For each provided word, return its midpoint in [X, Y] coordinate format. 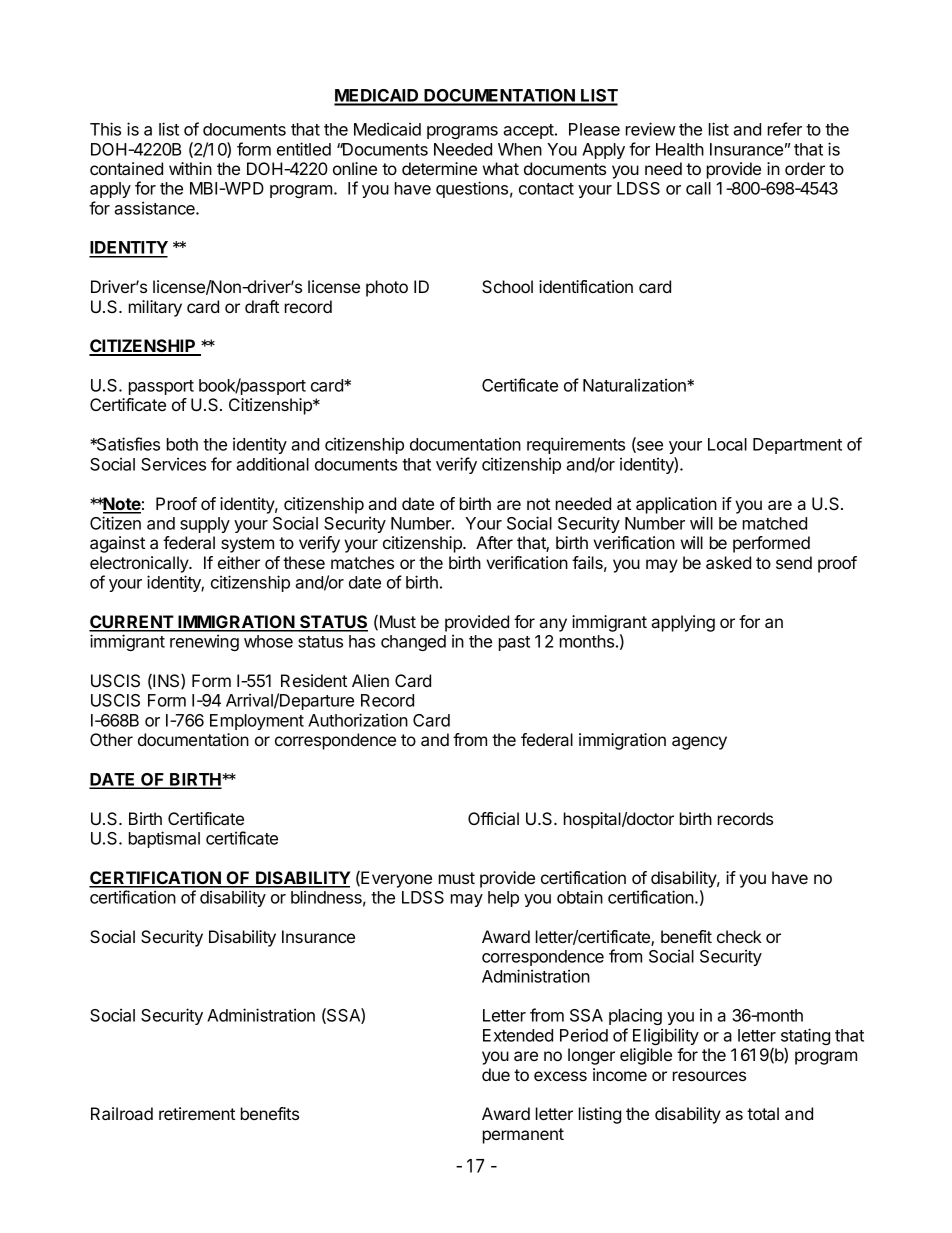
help [503, 899]
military [155, 308]
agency [699, 743]
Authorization [358, 720]
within [190, 168]
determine [439, 168]
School [507, 286]
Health [680, 149]
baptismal [164, 839]
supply [205, 525]
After [494, 542]
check [739, 936]
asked [728, 562]
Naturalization [635, 385]
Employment [257, 722]
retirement [197, 1113]
